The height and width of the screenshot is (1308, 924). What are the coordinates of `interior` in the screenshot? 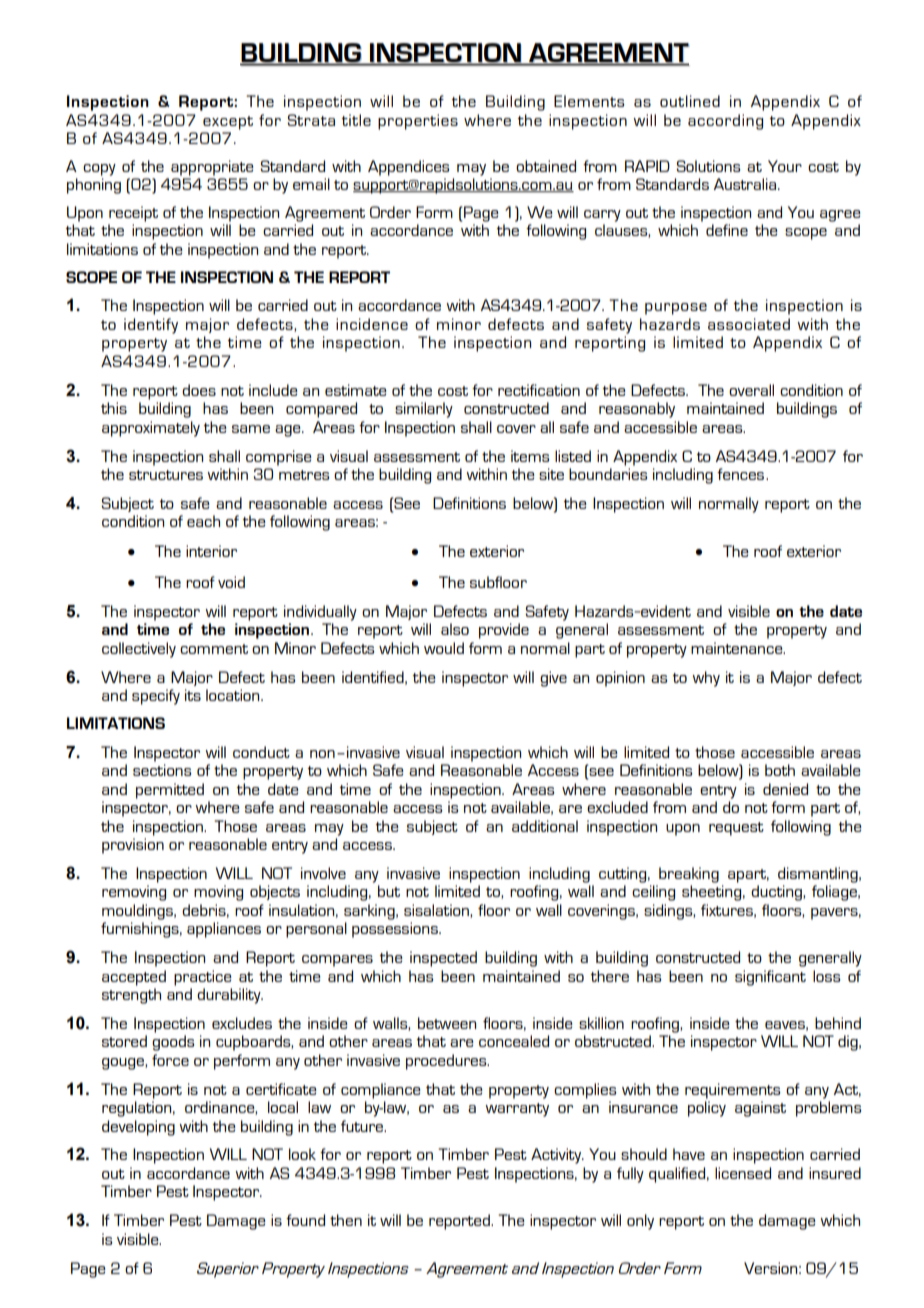 It's located at (211, 551).
